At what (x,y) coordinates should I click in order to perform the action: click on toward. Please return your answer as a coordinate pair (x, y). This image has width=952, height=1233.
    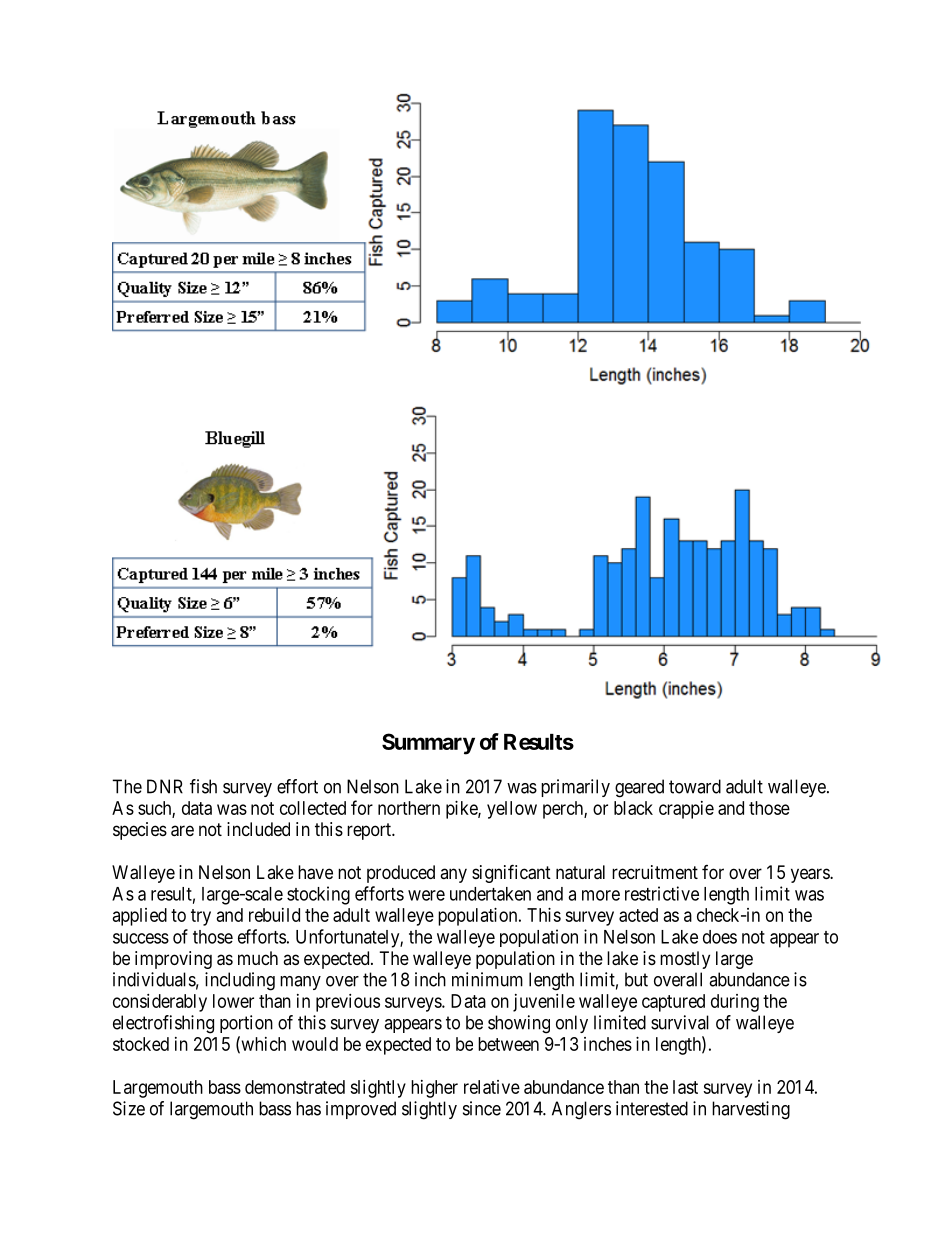
    Looking at the image, I should click on (695, 786).
